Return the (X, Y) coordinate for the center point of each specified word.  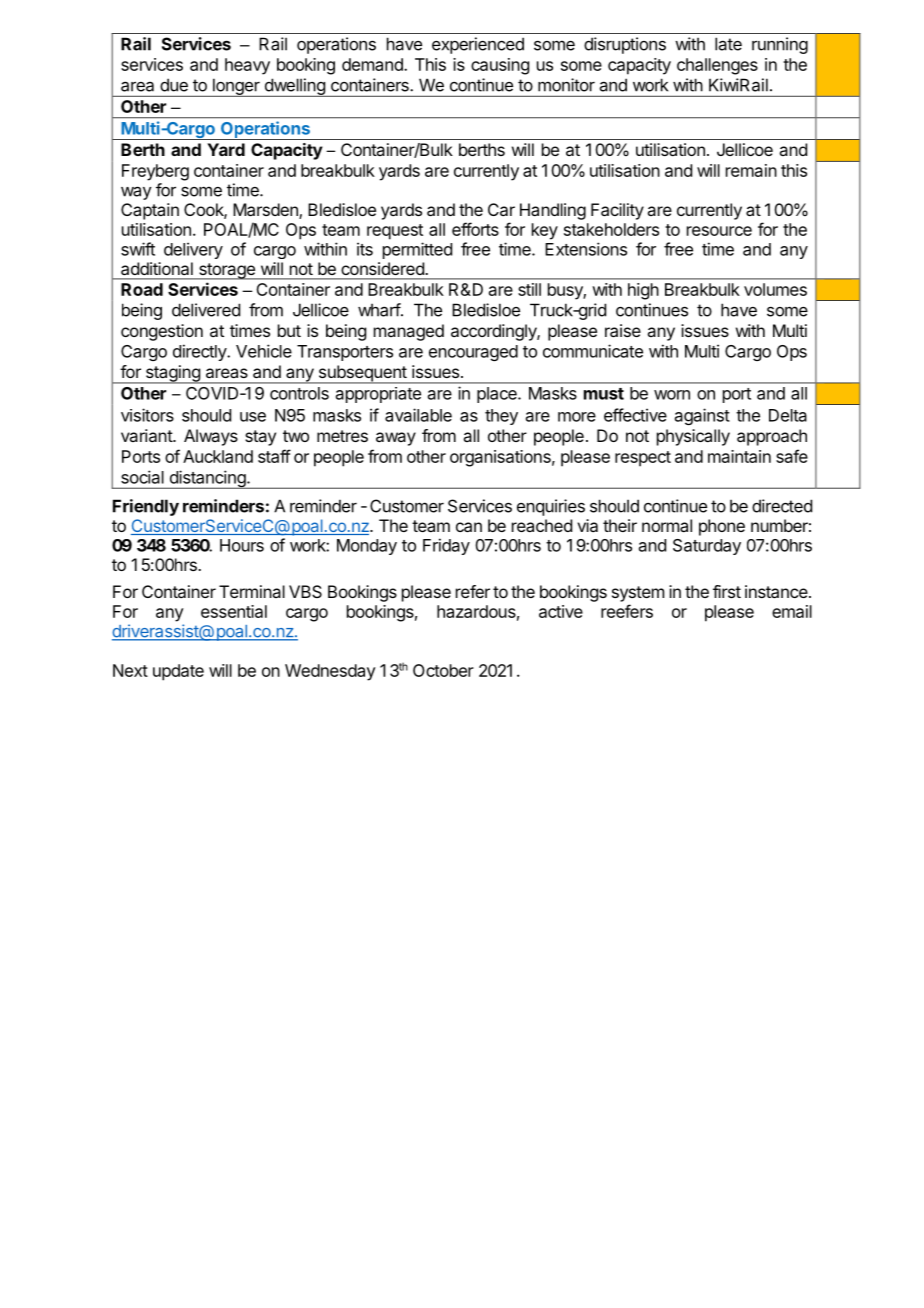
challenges (717, 66)
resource (719, 231)
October (443, 670)
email (792, 611)
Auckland (218, 456)
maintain (739, 456)
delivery (193, 250)
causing (500, 66)
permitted (417, 250)
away (396, 439)
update (178, 672)
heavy (247, 66)
